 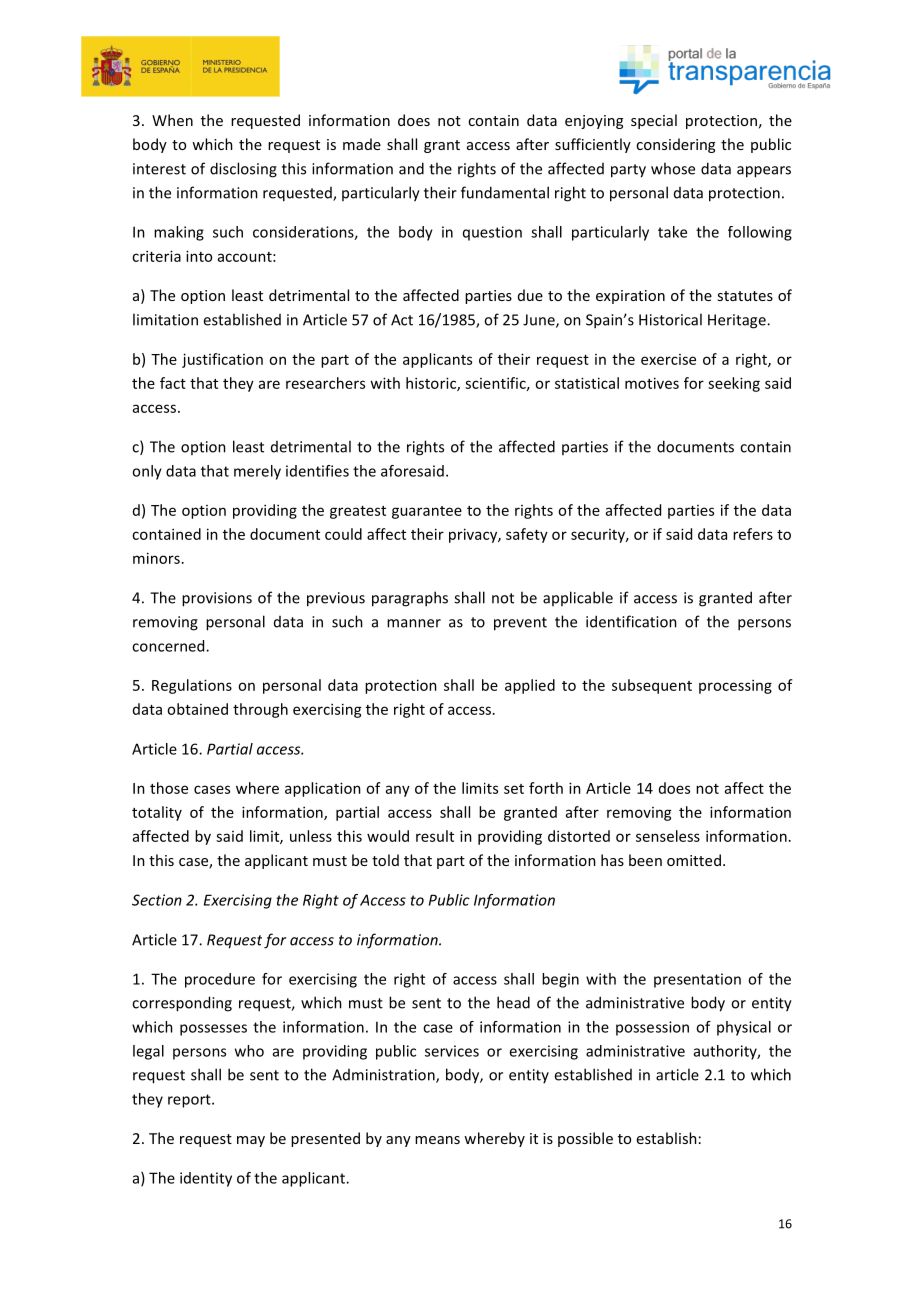 I want to click on disclosing, so click(x=243, y=170).
